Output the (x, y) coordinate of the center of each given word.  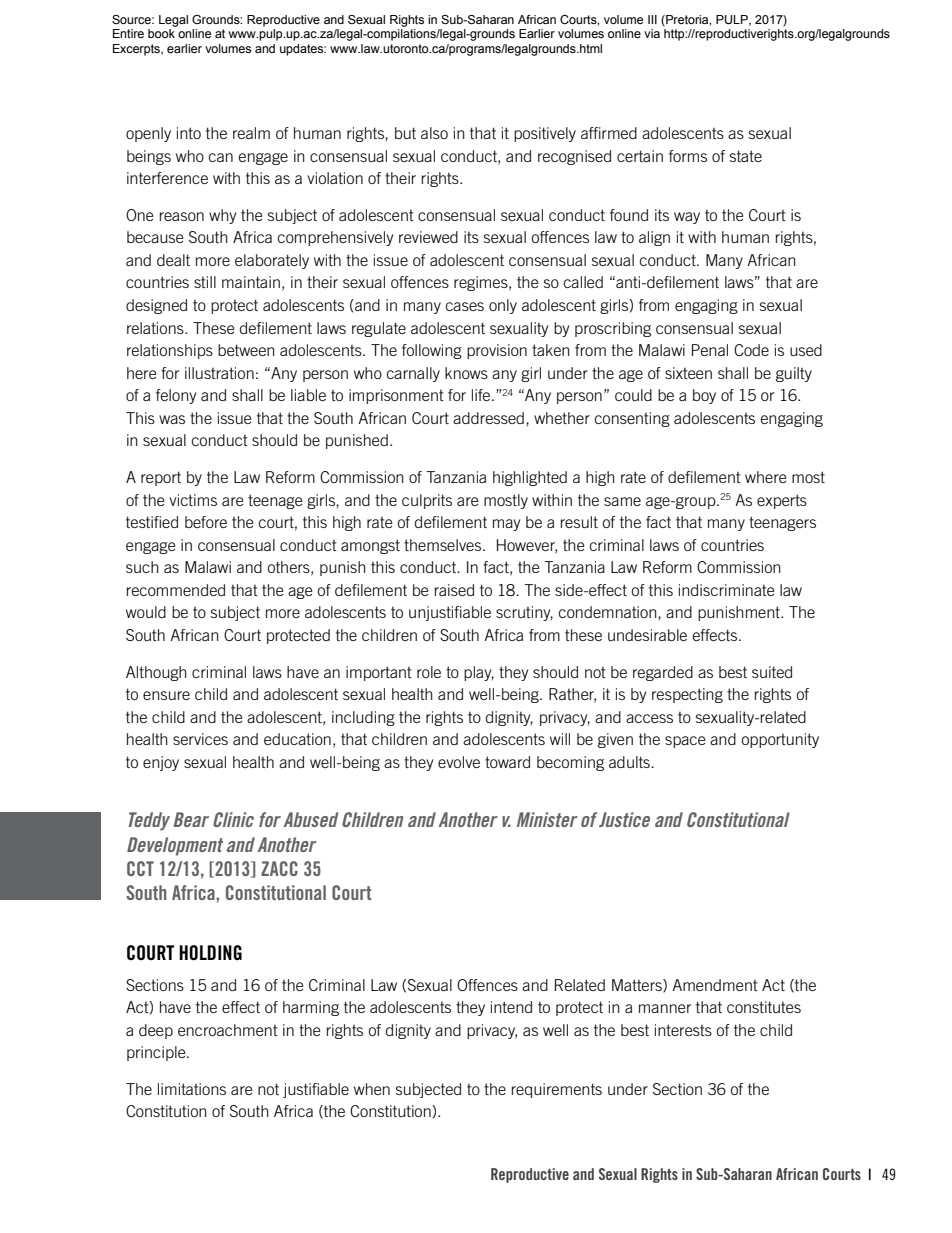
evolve (459, 762)
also (434, 133)
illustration (219, 373)
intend (511, 1007)
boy (704, 396)
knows (466, 373)
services (200, 739)
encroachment (228, 1030)
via (652, 33)
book (161, 33)
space (685, 742)
